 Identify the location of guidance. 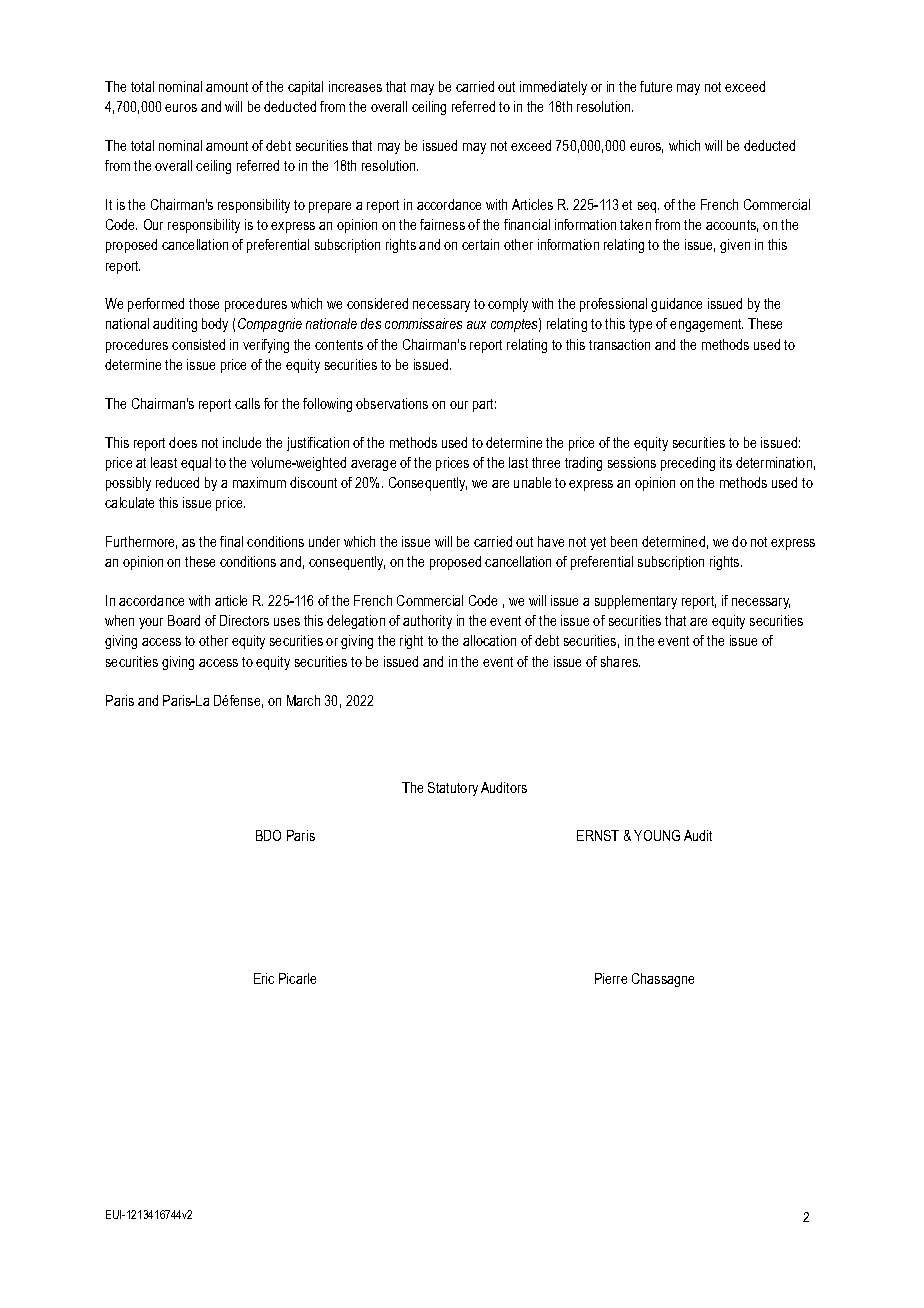
(676, 305).
